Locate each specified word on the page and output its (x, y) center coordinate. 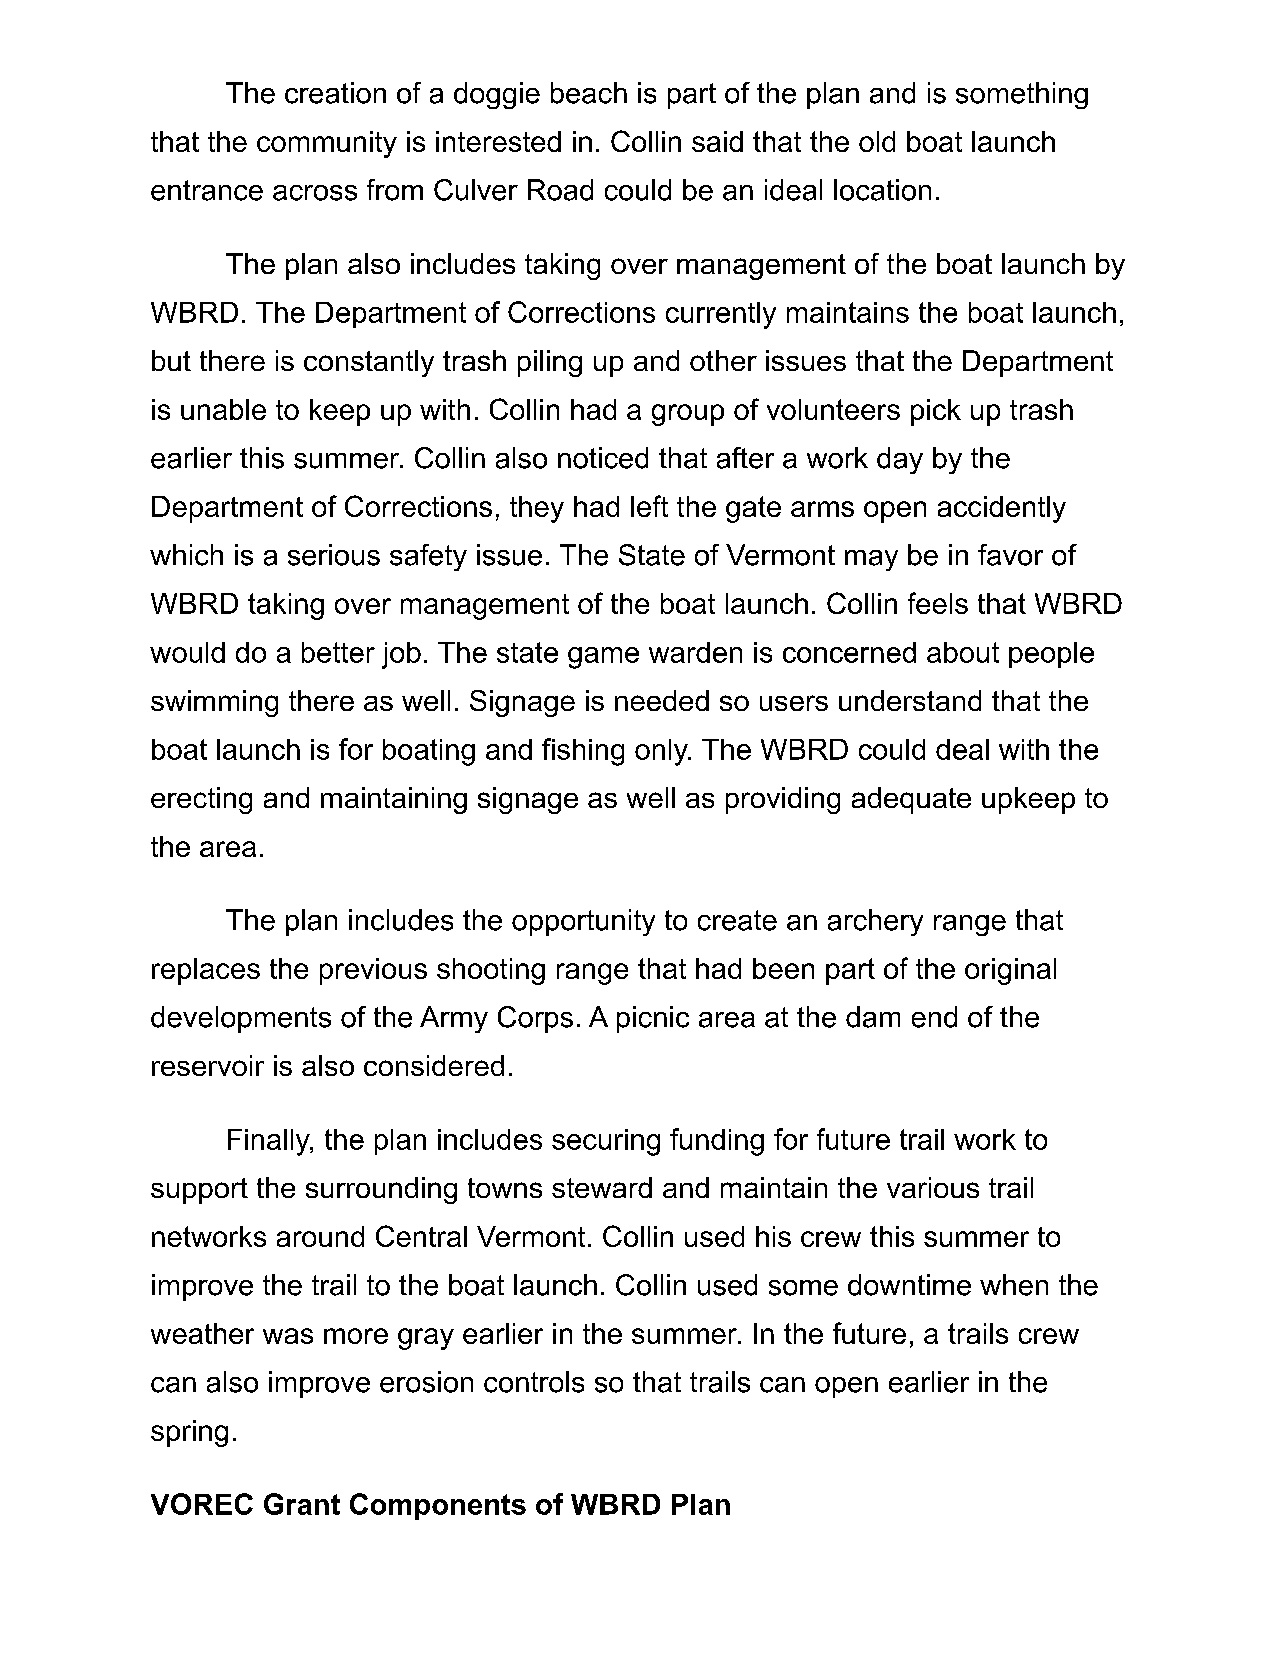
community (327, 144)
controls (534, 1382)
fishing (583, 752)
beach (589, 93)
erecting (201, 800)
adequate (911, 800)
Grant (302, 1504)
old (877, 141)
